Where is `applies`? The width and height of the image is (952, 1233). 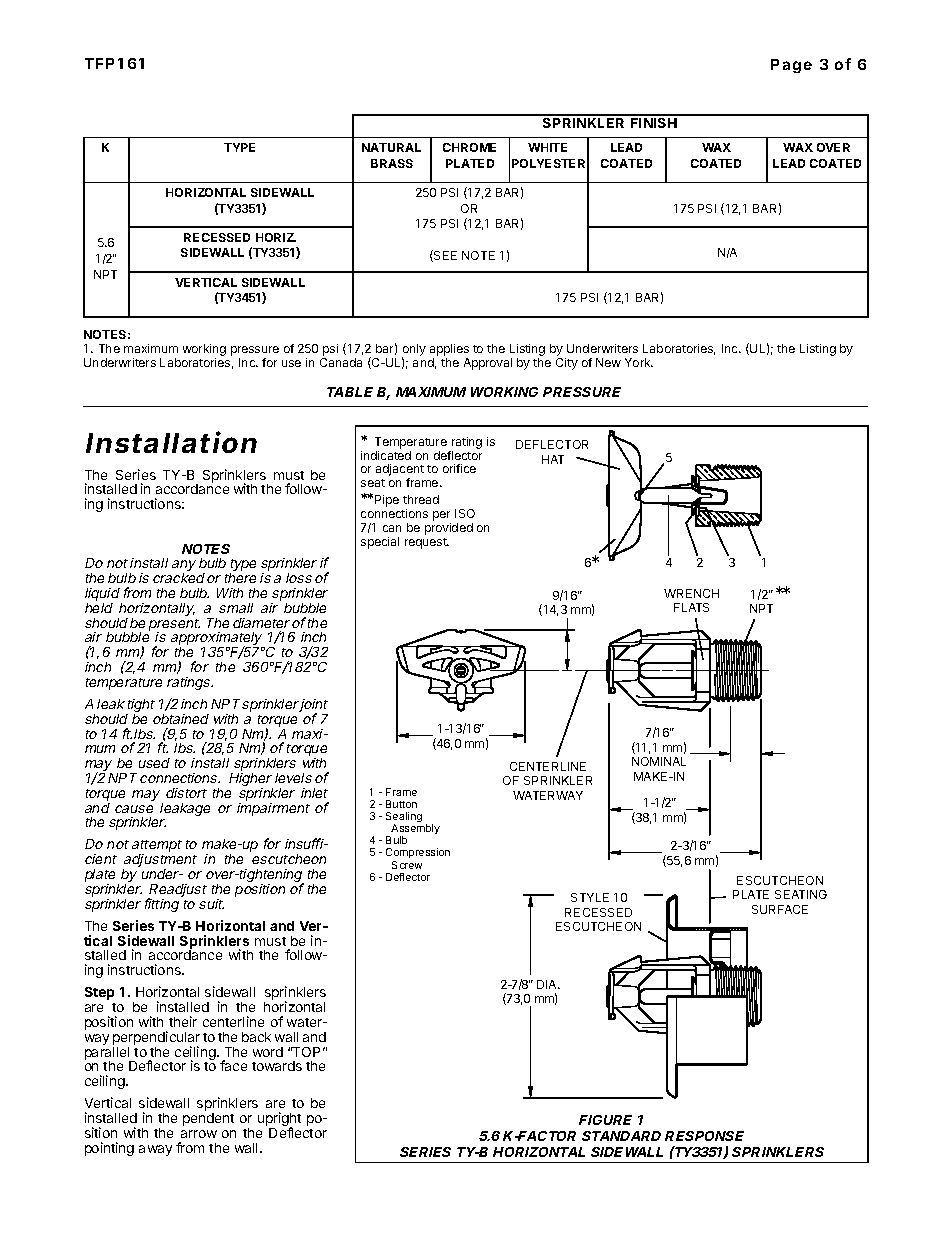
applies is located at coordinates (449, 351).
